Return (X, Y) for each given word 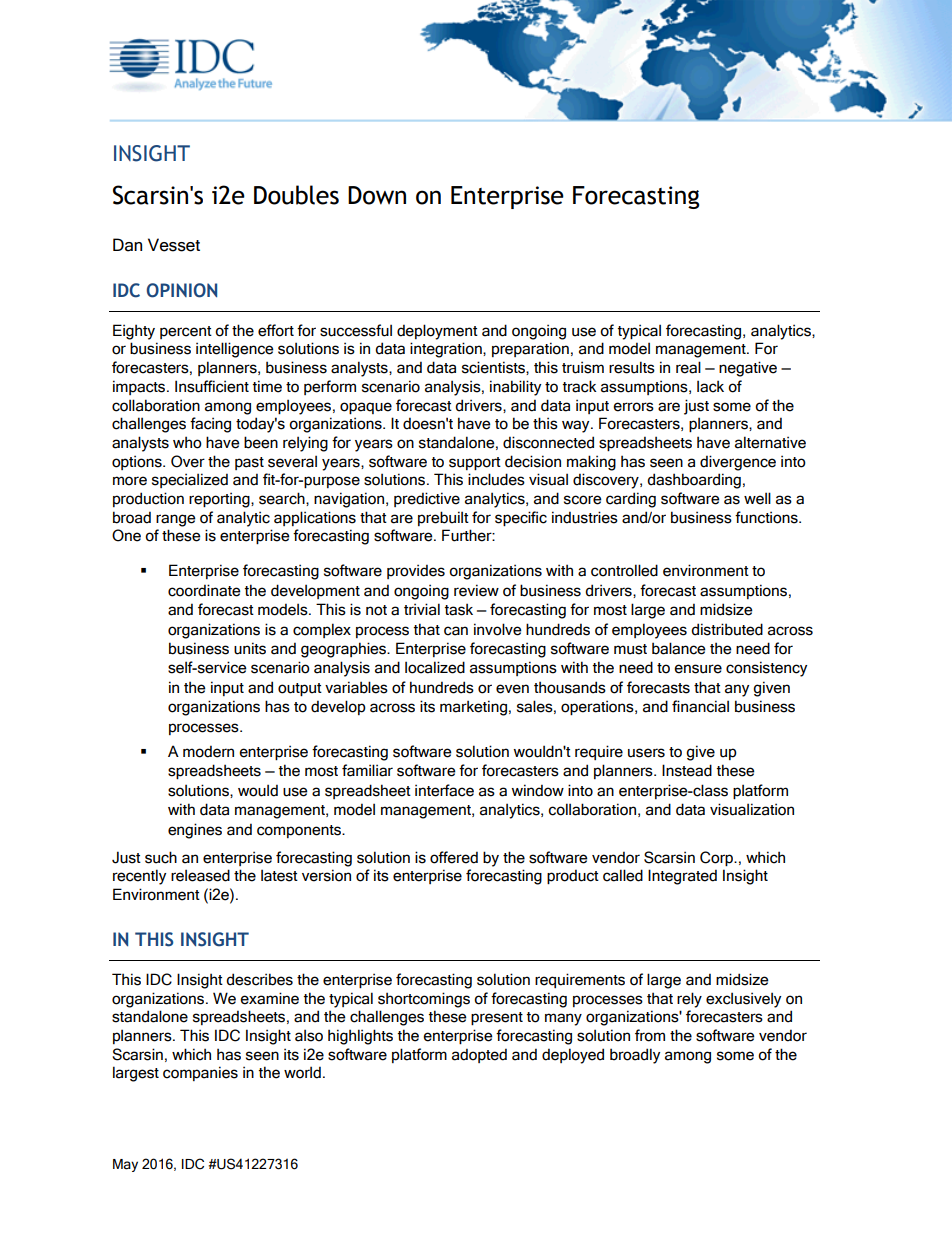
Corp (718, 858)
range (176, 520)
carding (631, 500)
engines (195, 831)
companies (200, 1073)
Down (377, 195)
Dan (127, 245)
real (688, 367)
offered (454, 857)
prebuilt (443, 518)
